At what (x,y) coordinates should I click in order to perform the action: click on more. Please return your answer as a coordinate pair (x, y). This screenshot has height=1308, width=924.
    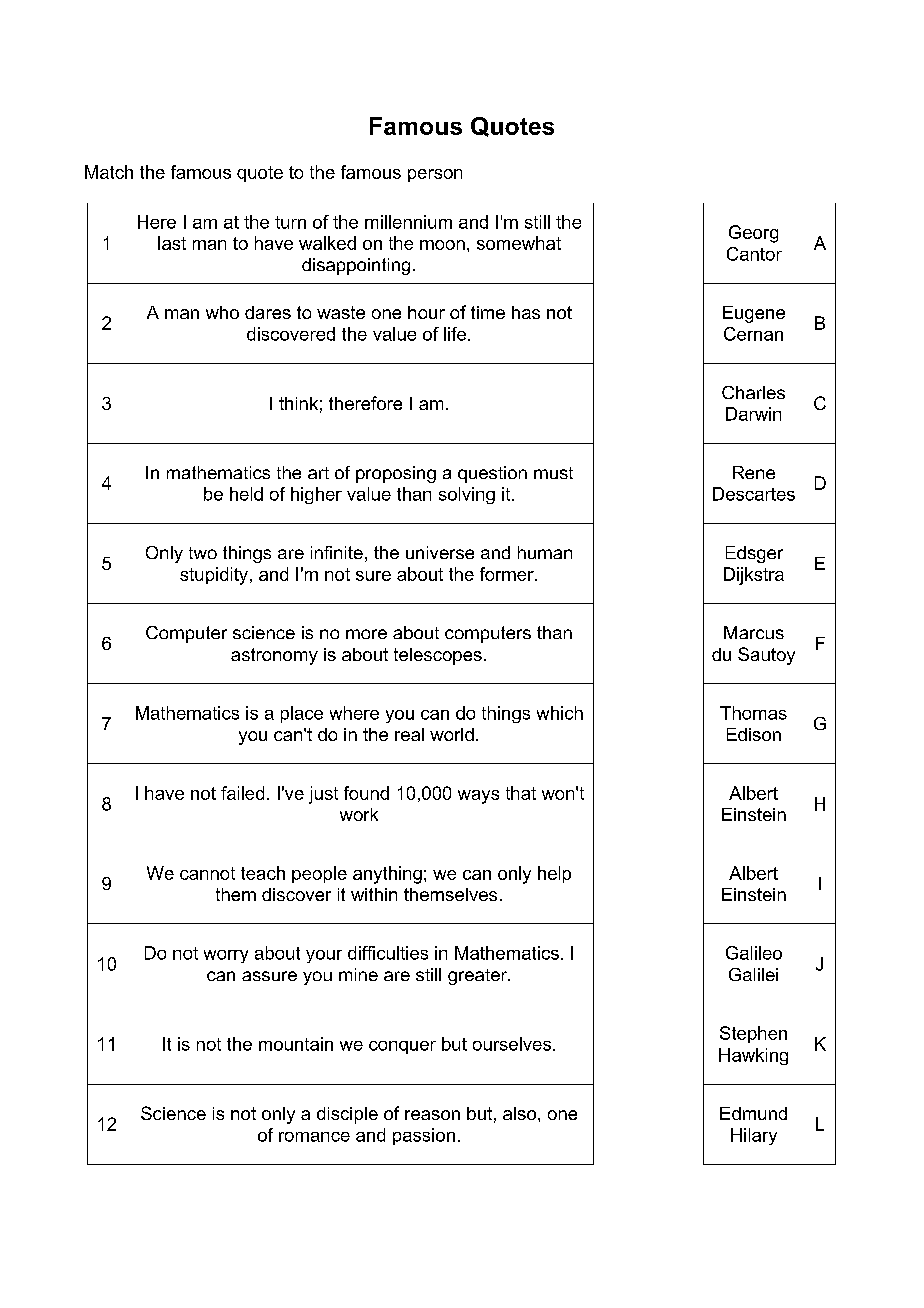
    Looking at the image, I should click on (366, 634).
